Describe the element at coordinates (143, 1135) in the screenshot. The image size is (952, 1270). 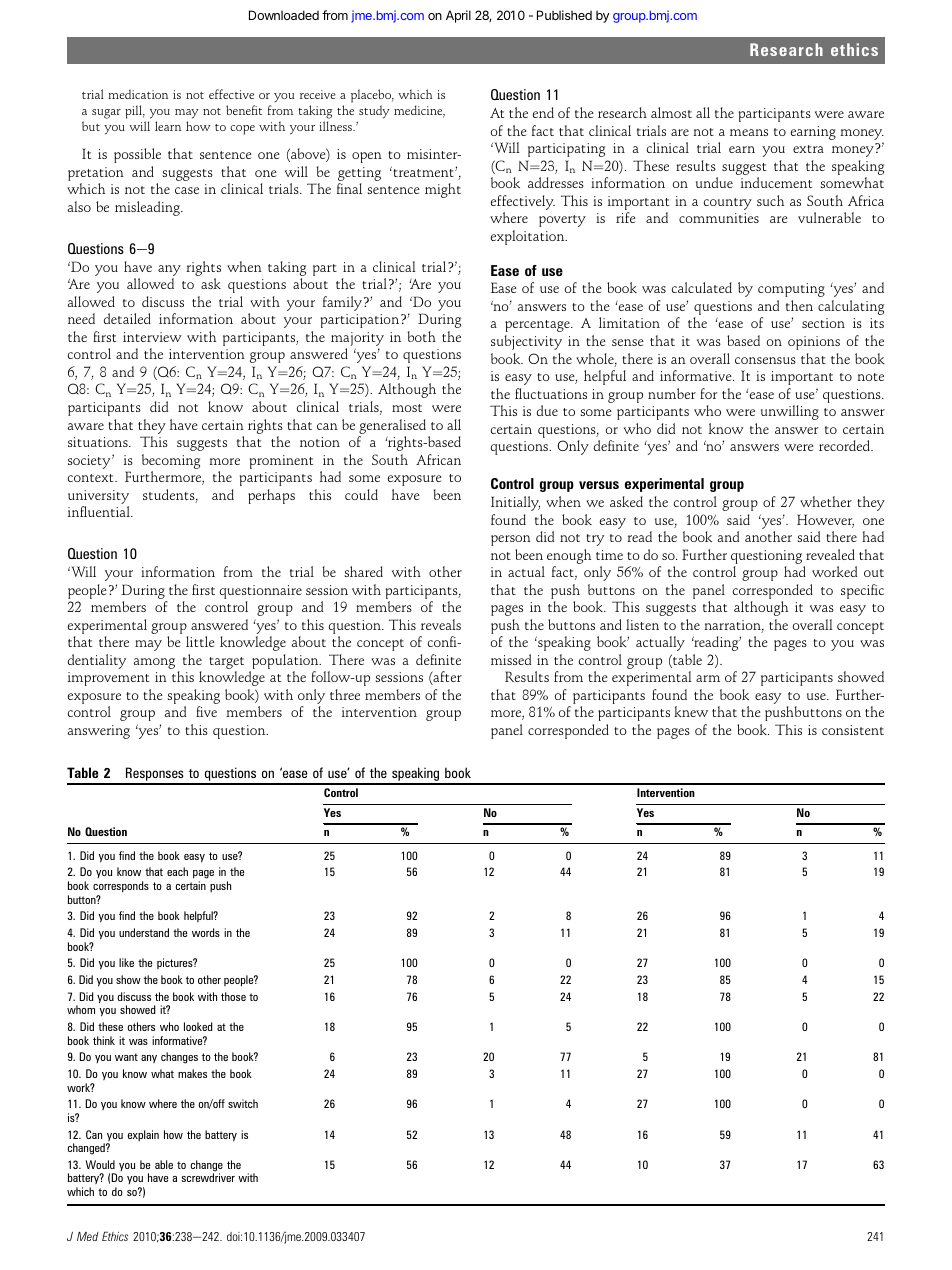
I see `explain` at that location.
